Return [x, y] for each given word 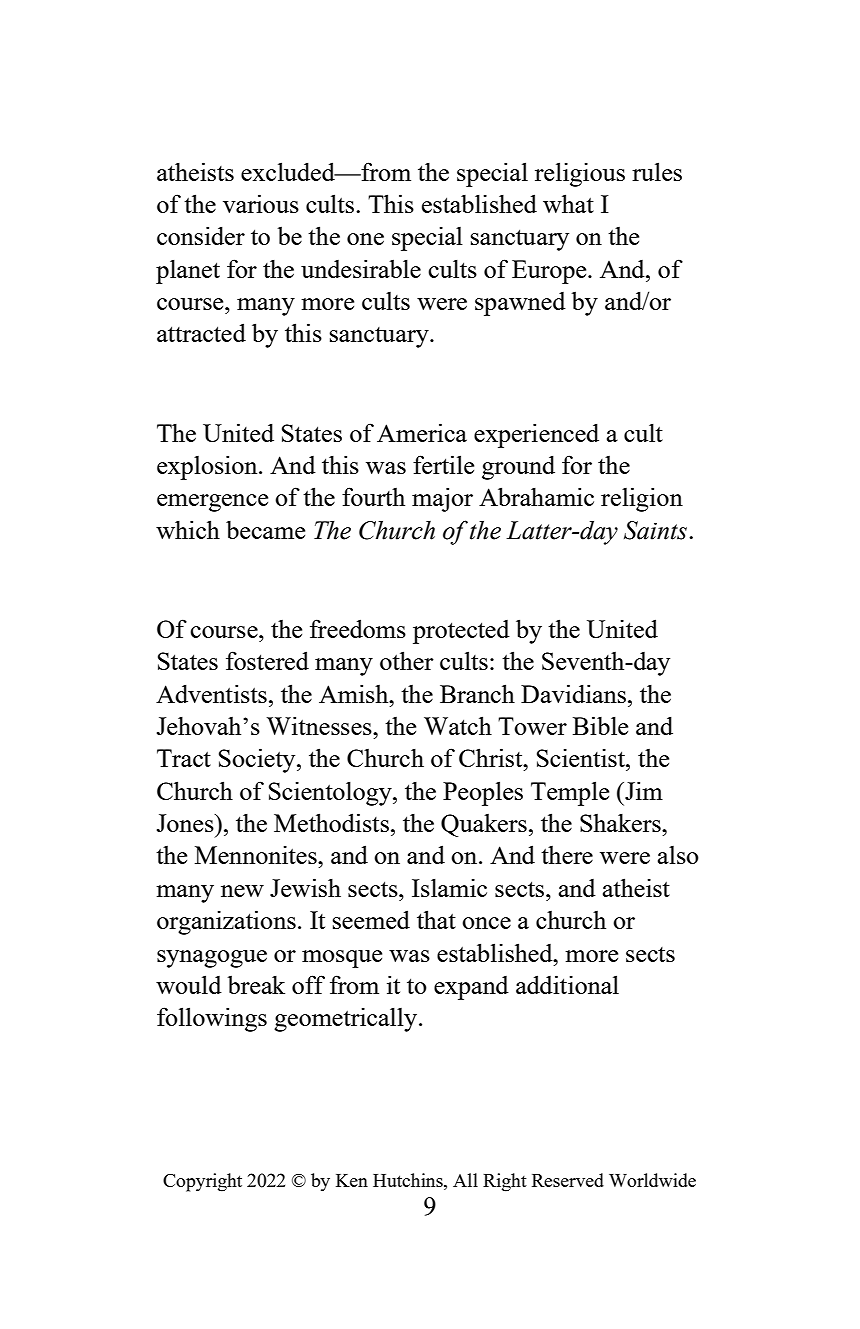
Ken [352, 1180]
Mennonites [257, 854]
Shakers [621, 822]
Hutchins [409, 1180]
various [261, 203]
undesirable [361, 268]
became [265, 529]
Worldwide [652, 1180]
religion [642, 499]
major [442, 499]
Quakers [484, 825]
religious [580, 174]
